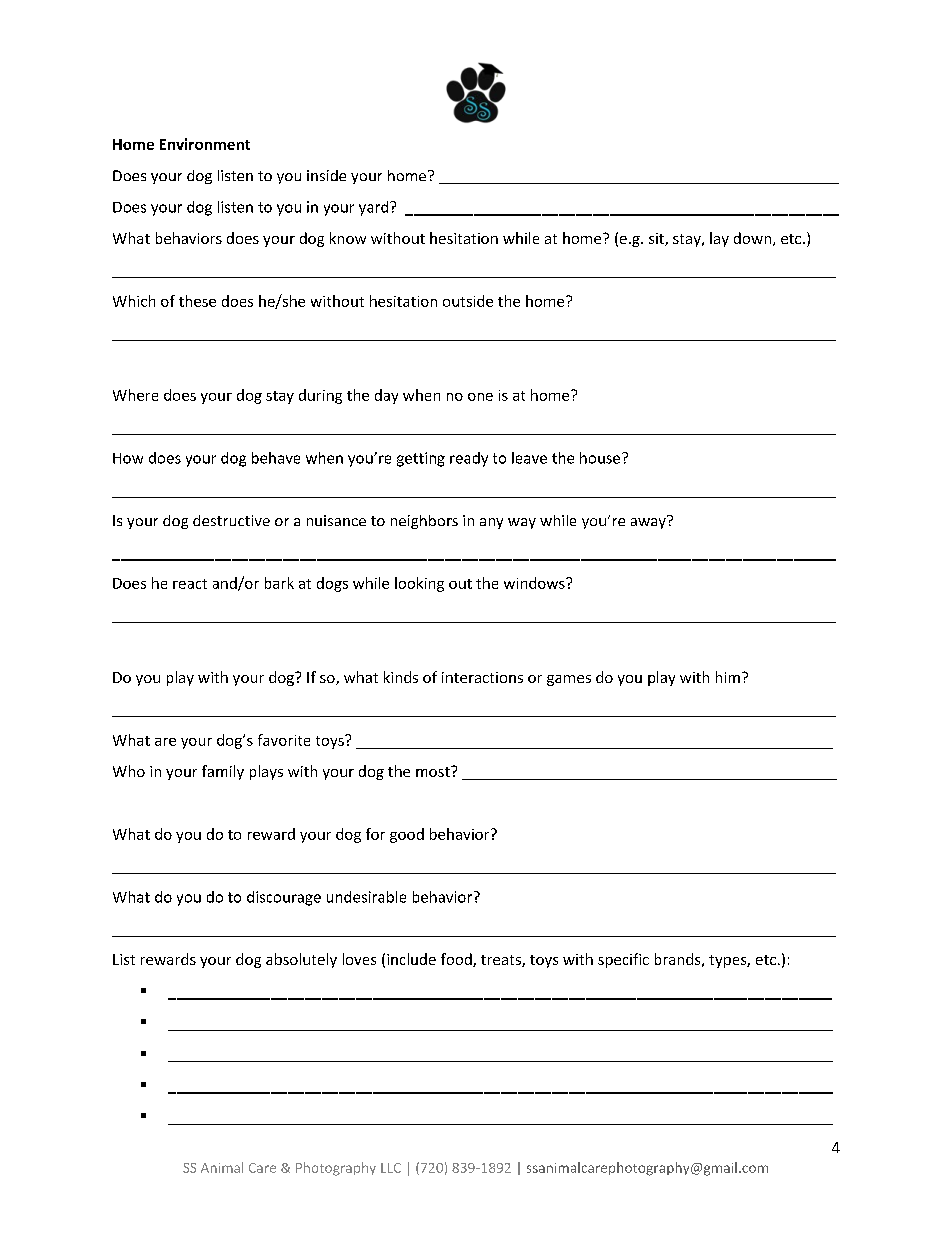  Describe the element at coordinates (623, 960) in the screenshot. I see `specific` at that location.
